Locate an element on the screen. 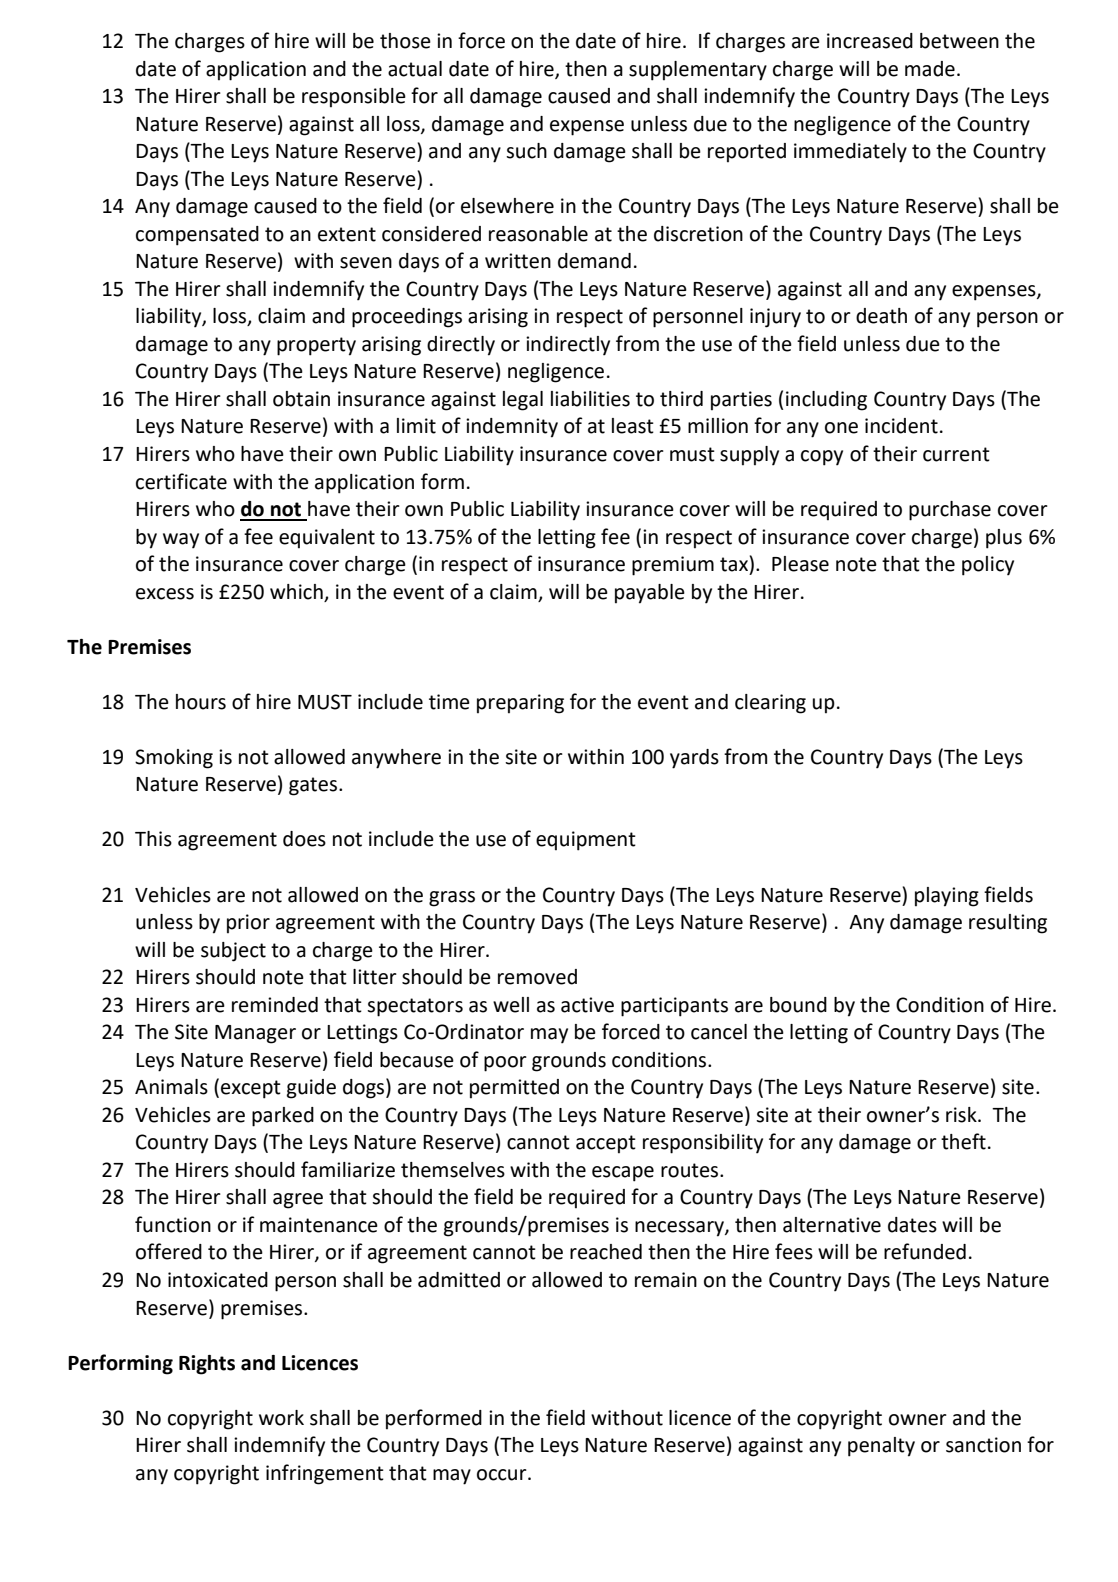  made is located at coordinates (930, 69).
